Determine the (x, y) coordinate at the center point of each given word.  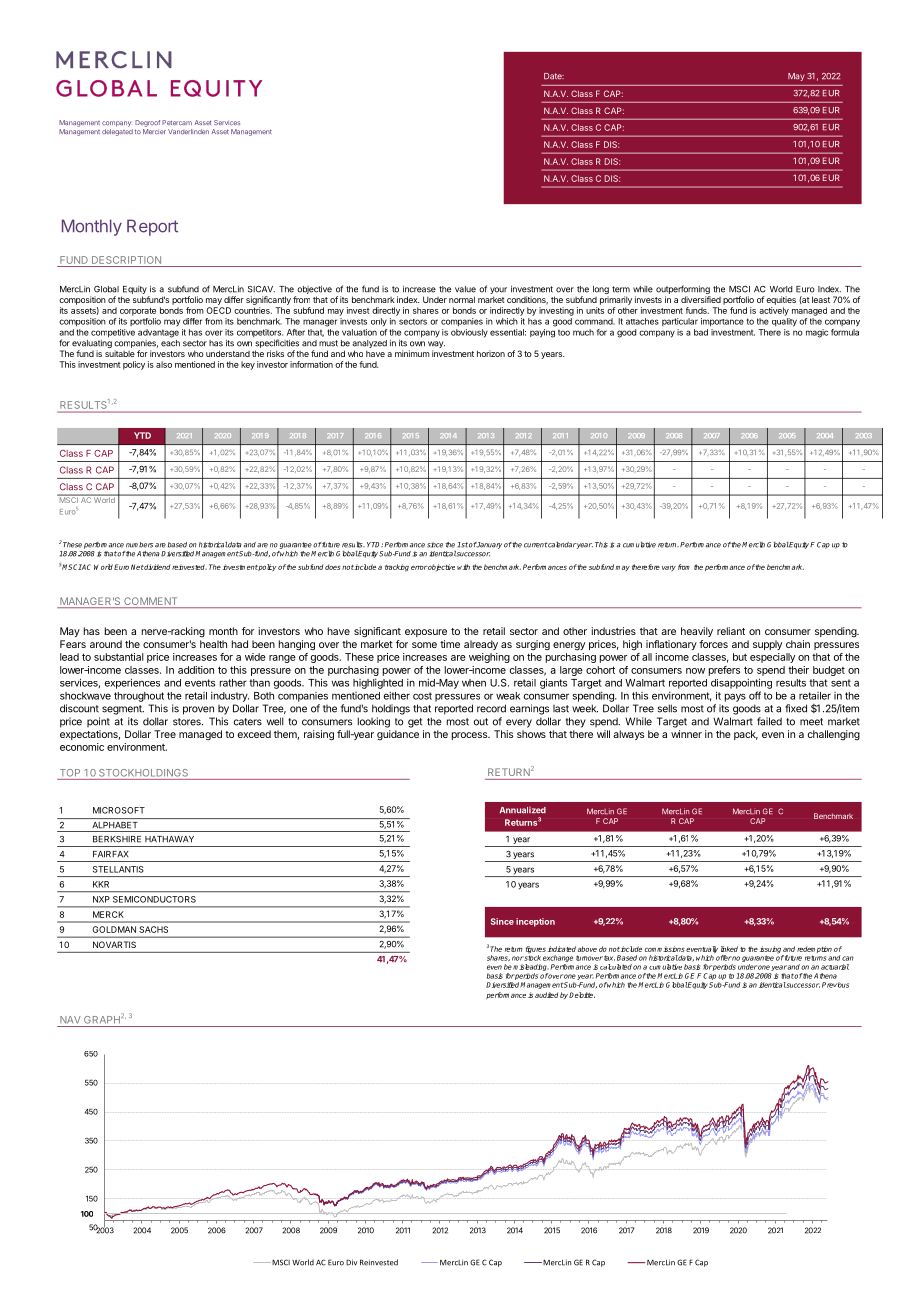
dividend (156, 567)
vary (669, 568)
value (465, 289)
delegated (117, 132)
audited (546, 995)
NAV (70, 1020)
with (463, 567)
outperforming (683, 291)
